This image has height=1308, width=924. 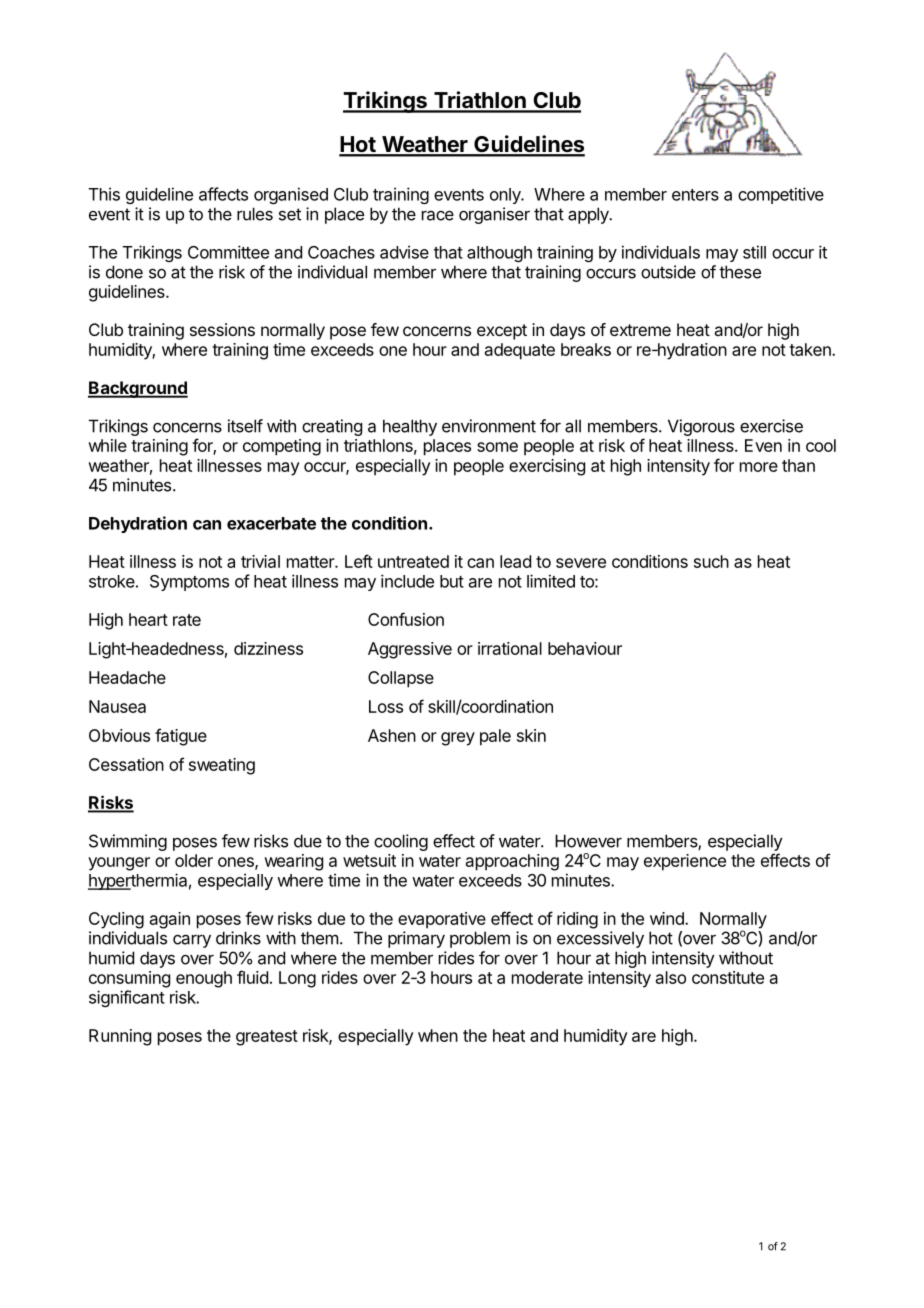 I want to click on enters, so click(x=695, y=195).
